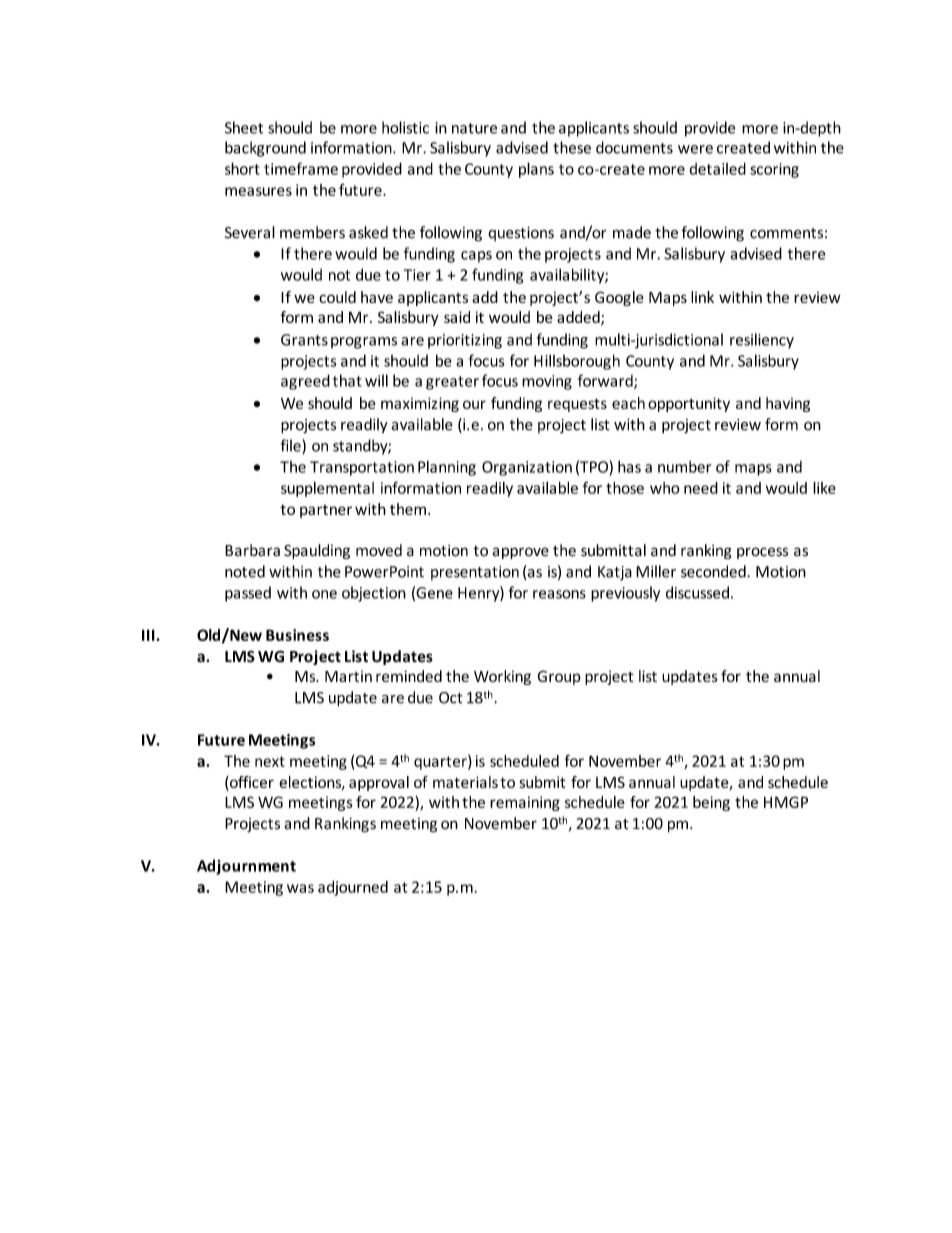  What do you see at coordinates (305, 382) in the page?
I see `agreed` at bounding box center [305, 382].
